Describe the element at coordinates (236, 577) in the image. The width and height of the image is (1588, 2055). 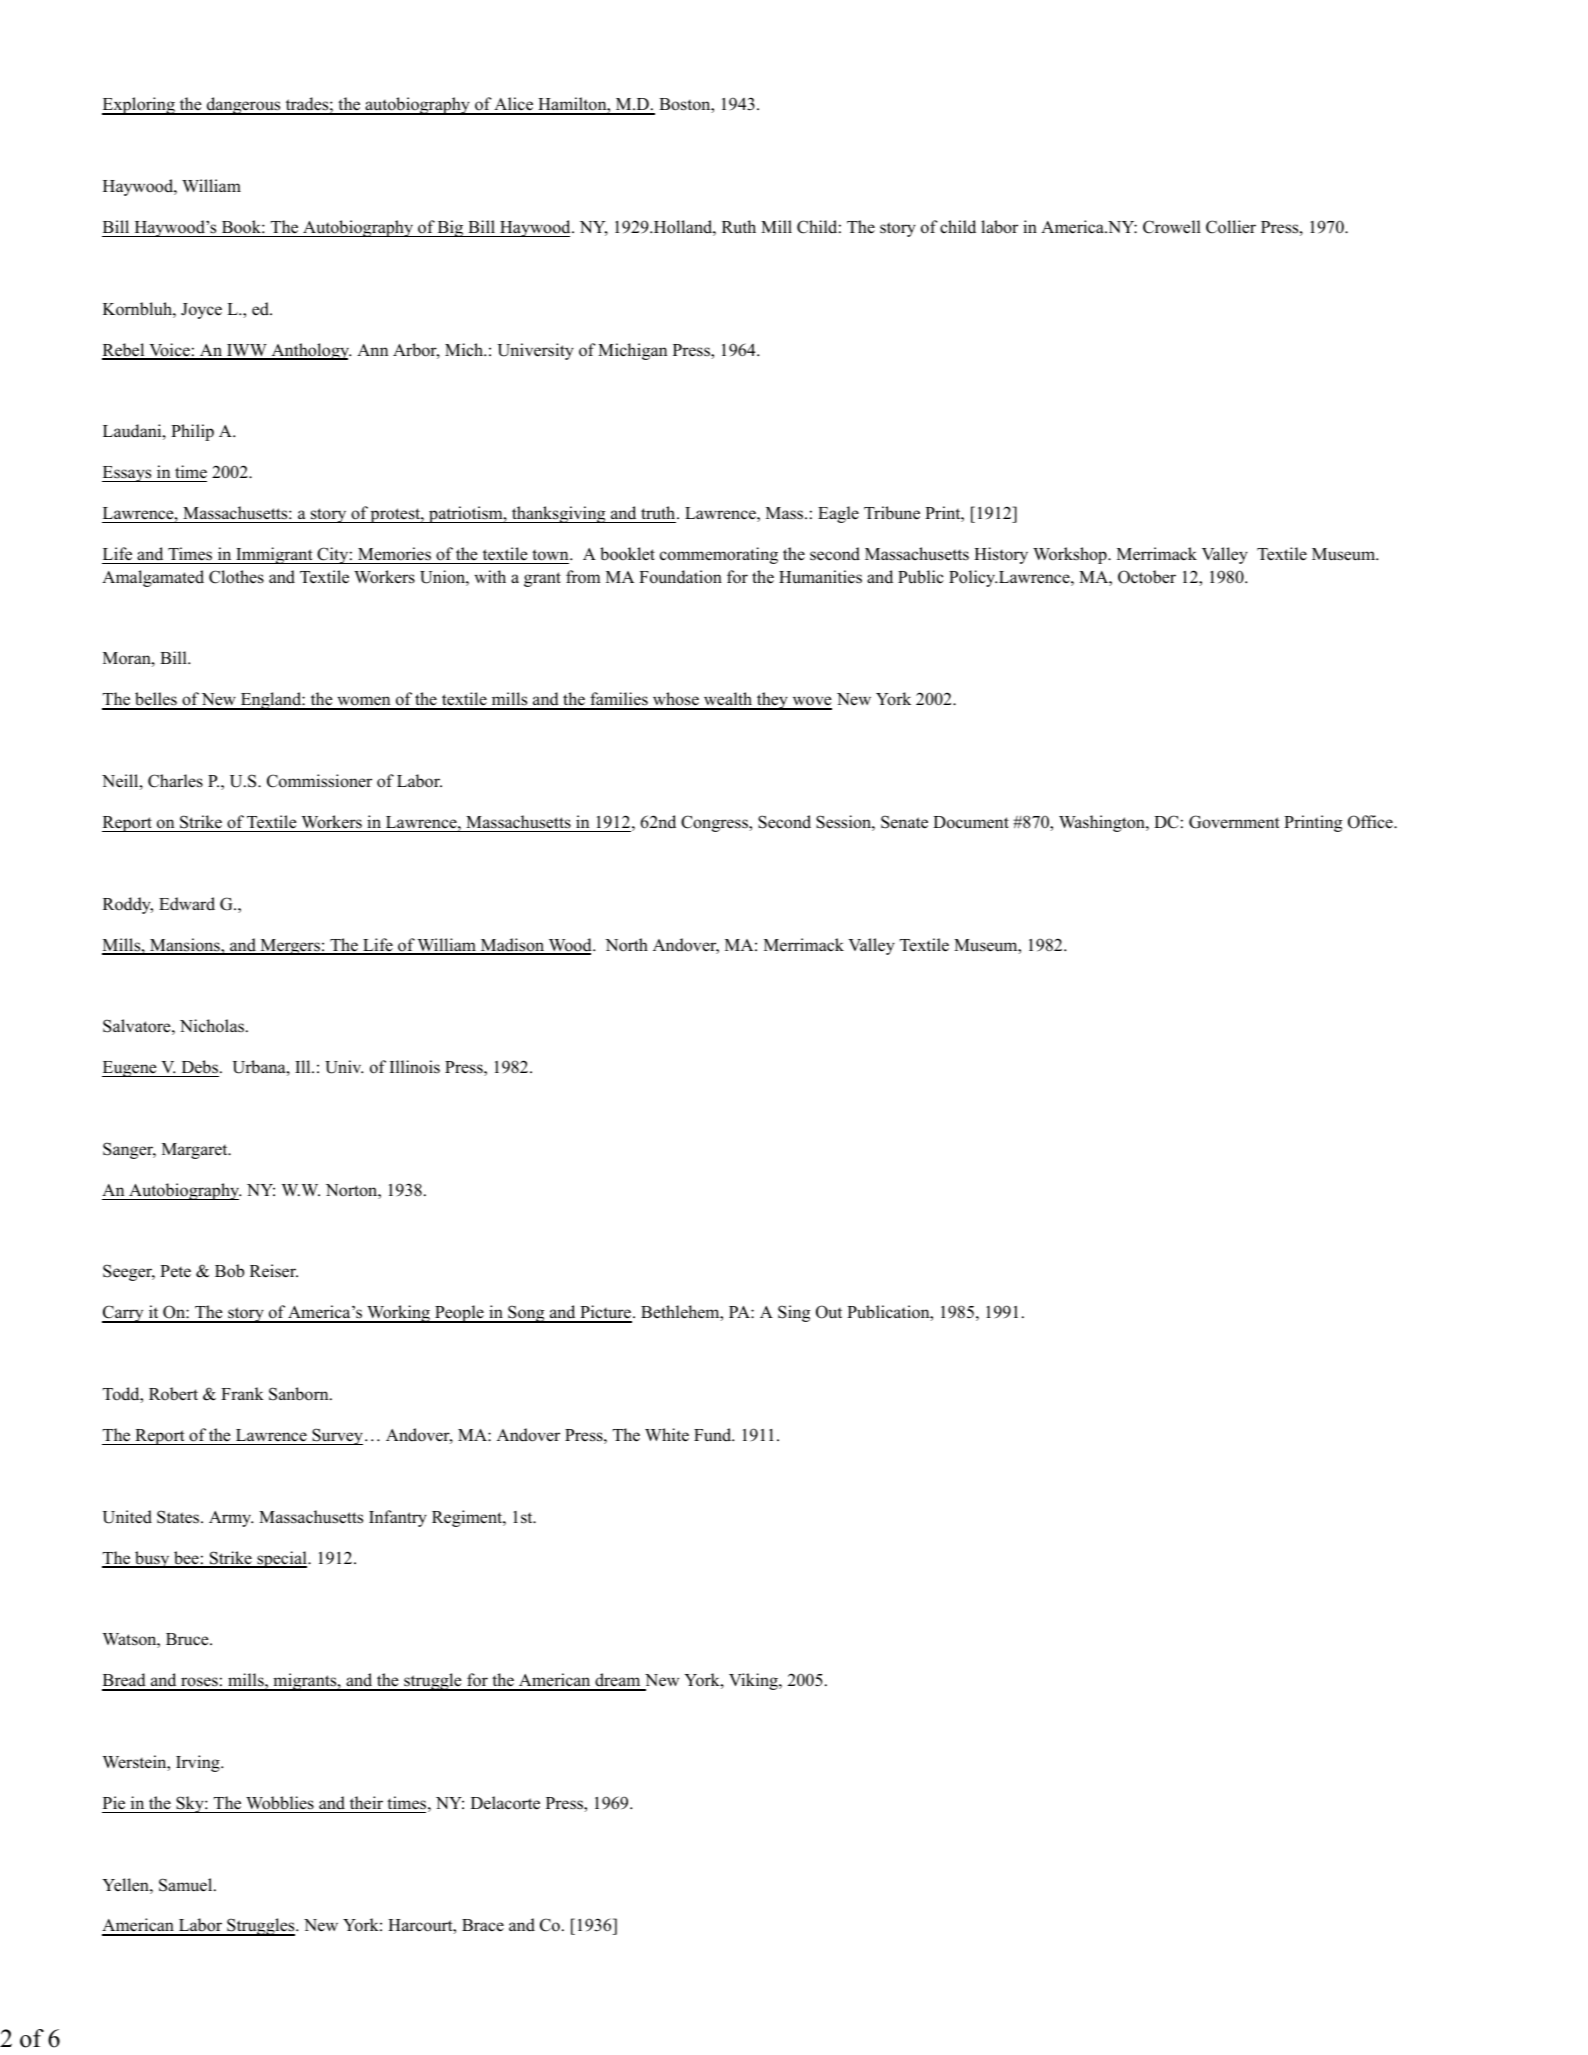
I see `Clothes` at that location.
